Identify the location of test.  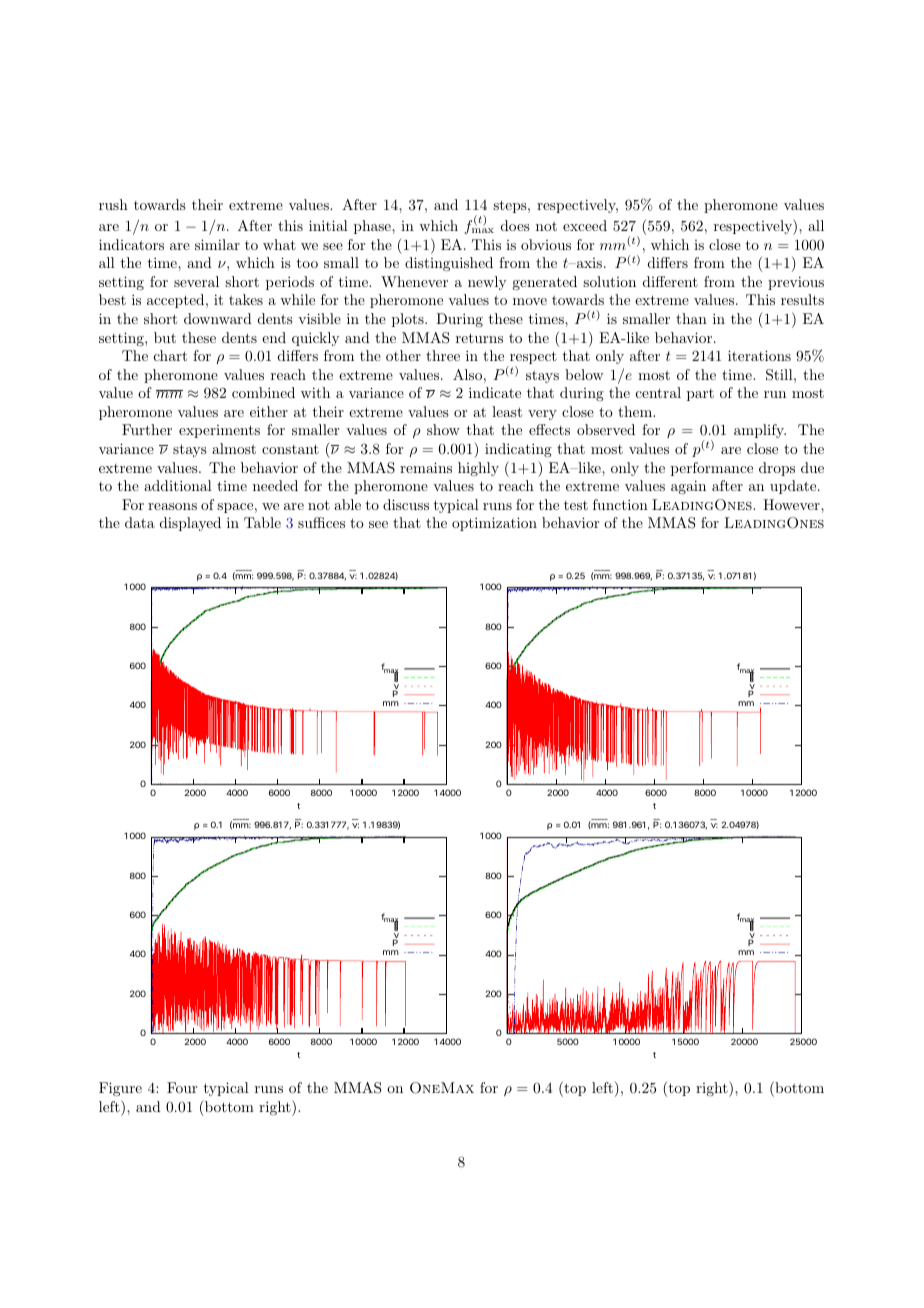
(576, 505).
